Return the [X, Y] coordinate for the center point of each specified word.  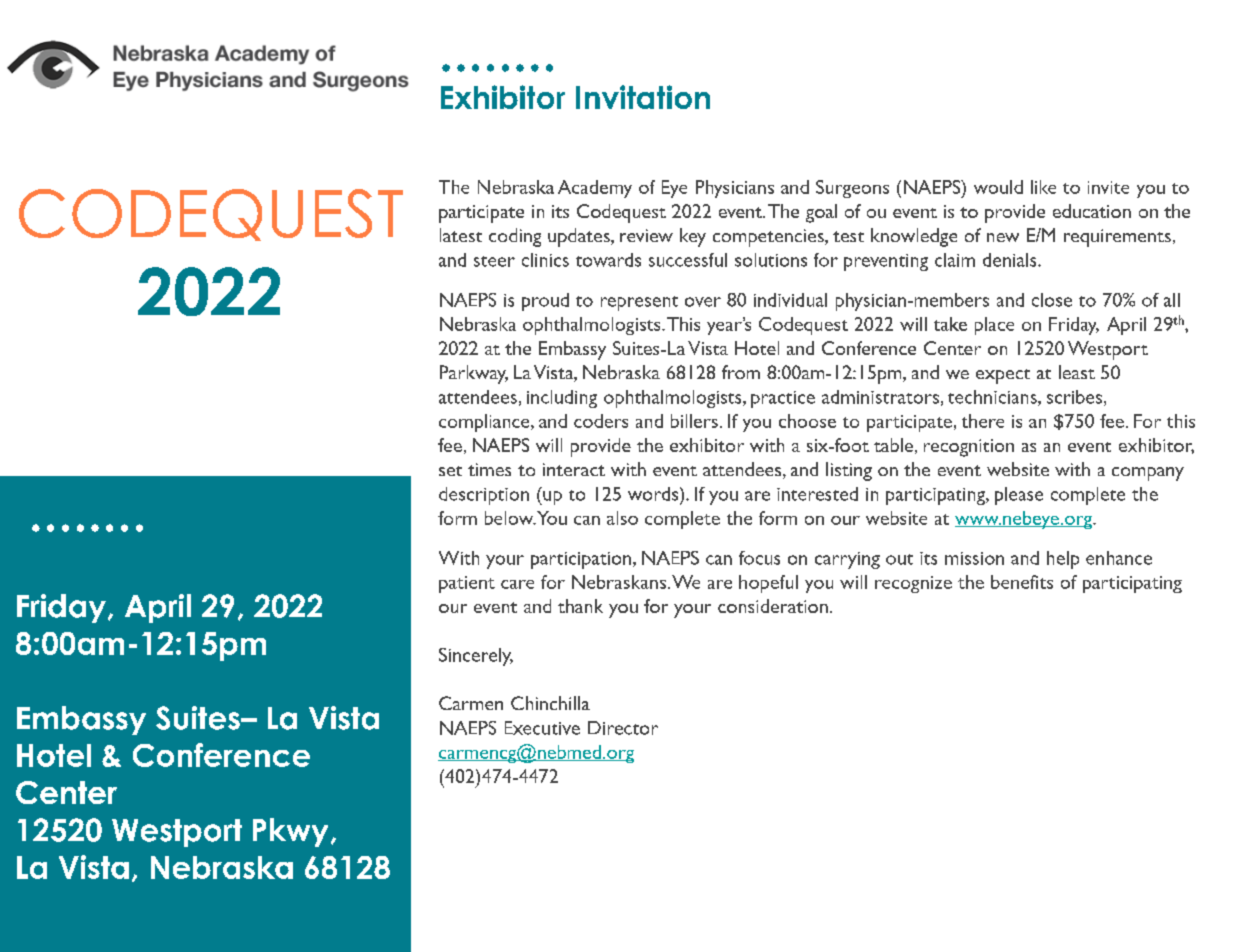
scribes [1074, 397]
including [562, 399]
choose [807, 421]
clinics [545, 260]
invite [1108, 187]
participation [582, 560]
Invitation [643, 97]
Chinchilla [550, 703]
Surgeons [852, 189]
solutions [771, 260]
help [1063, 560]
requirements [1117, 238]
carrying [847, 560]
